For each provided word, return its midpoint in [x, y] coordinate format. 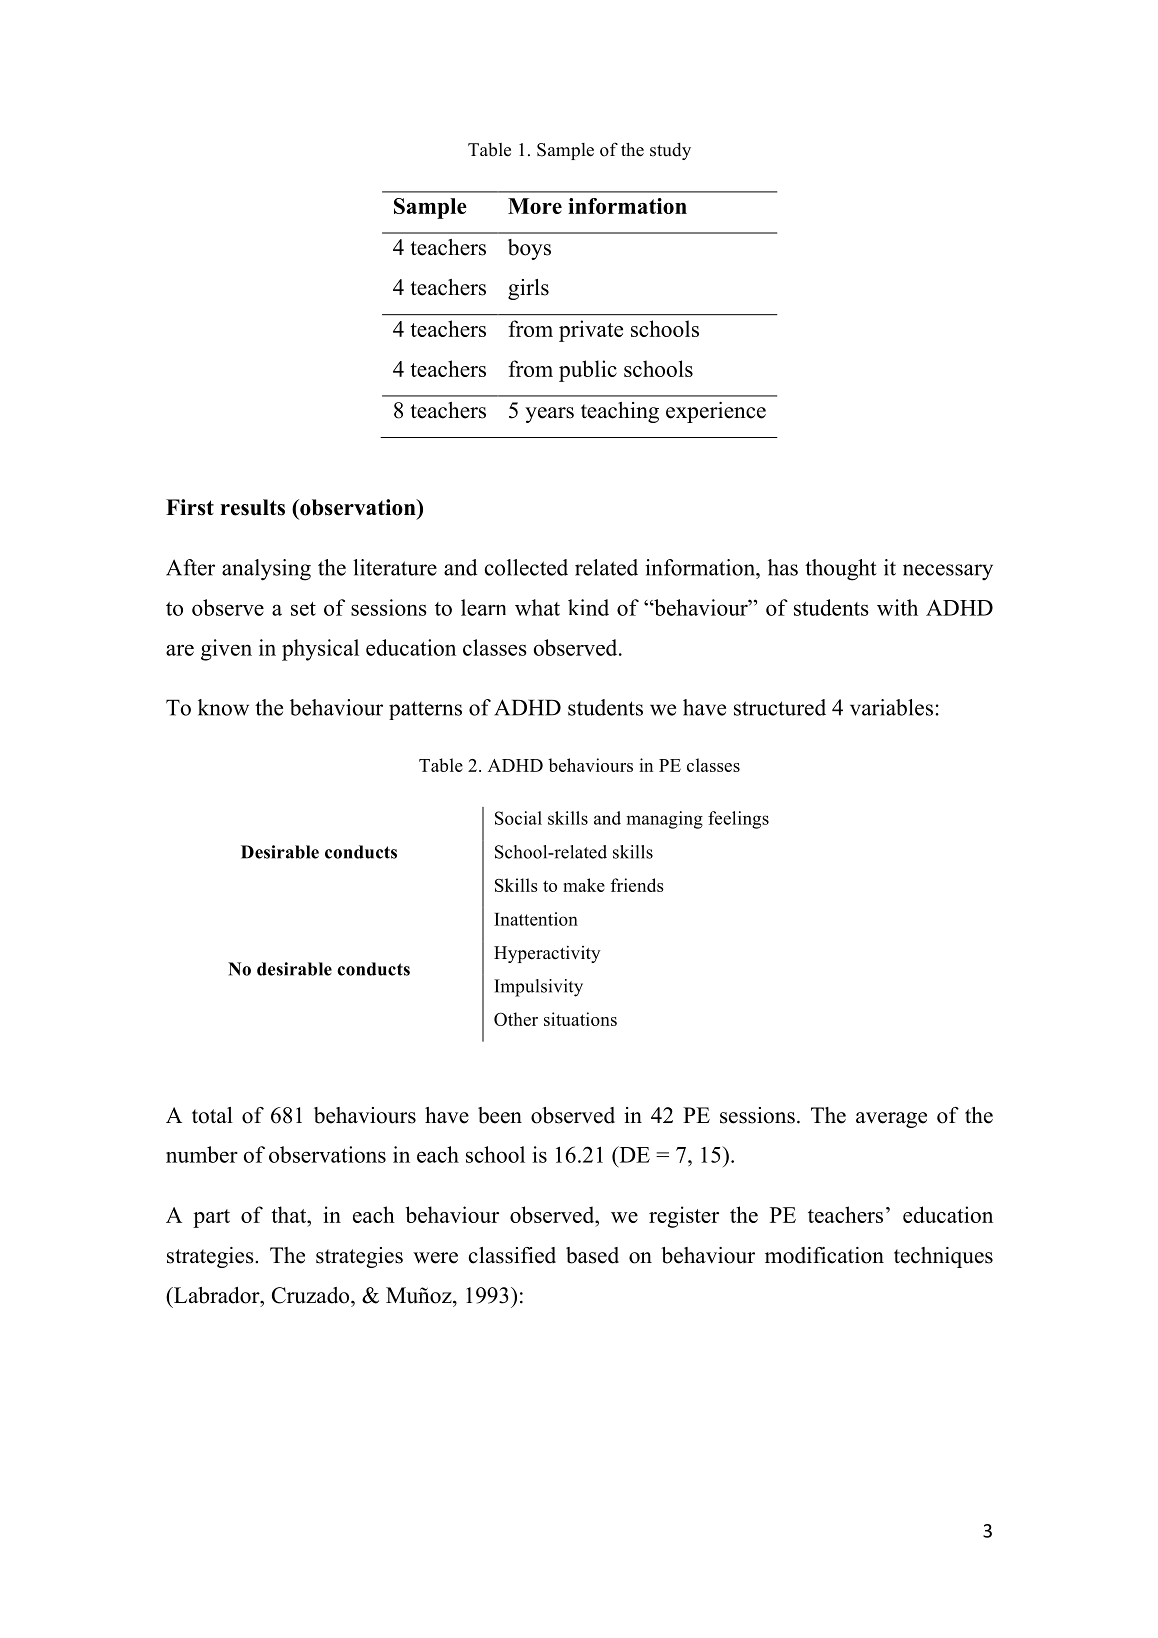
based [592, 1255]
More [535, 206]
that [290, 1214]
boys [529, 249]
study [670, 151]
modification [824, 1255]
